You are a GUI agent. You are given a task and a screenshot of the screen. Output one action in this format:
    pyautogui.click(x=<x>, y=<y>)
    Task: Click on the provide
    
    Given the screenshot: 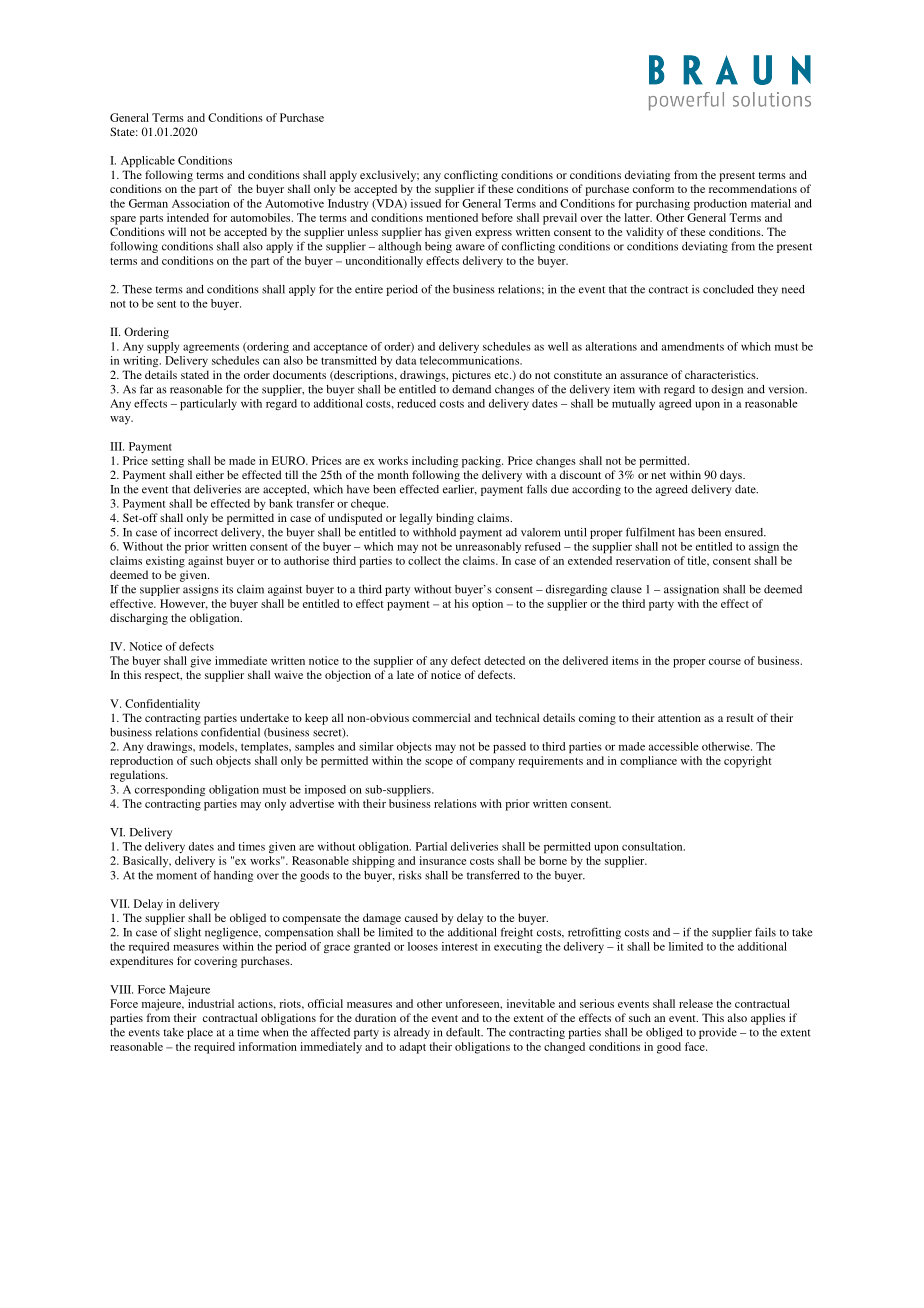 What is the action you would take?
    pyautogui.click(x=718, y=1033)
